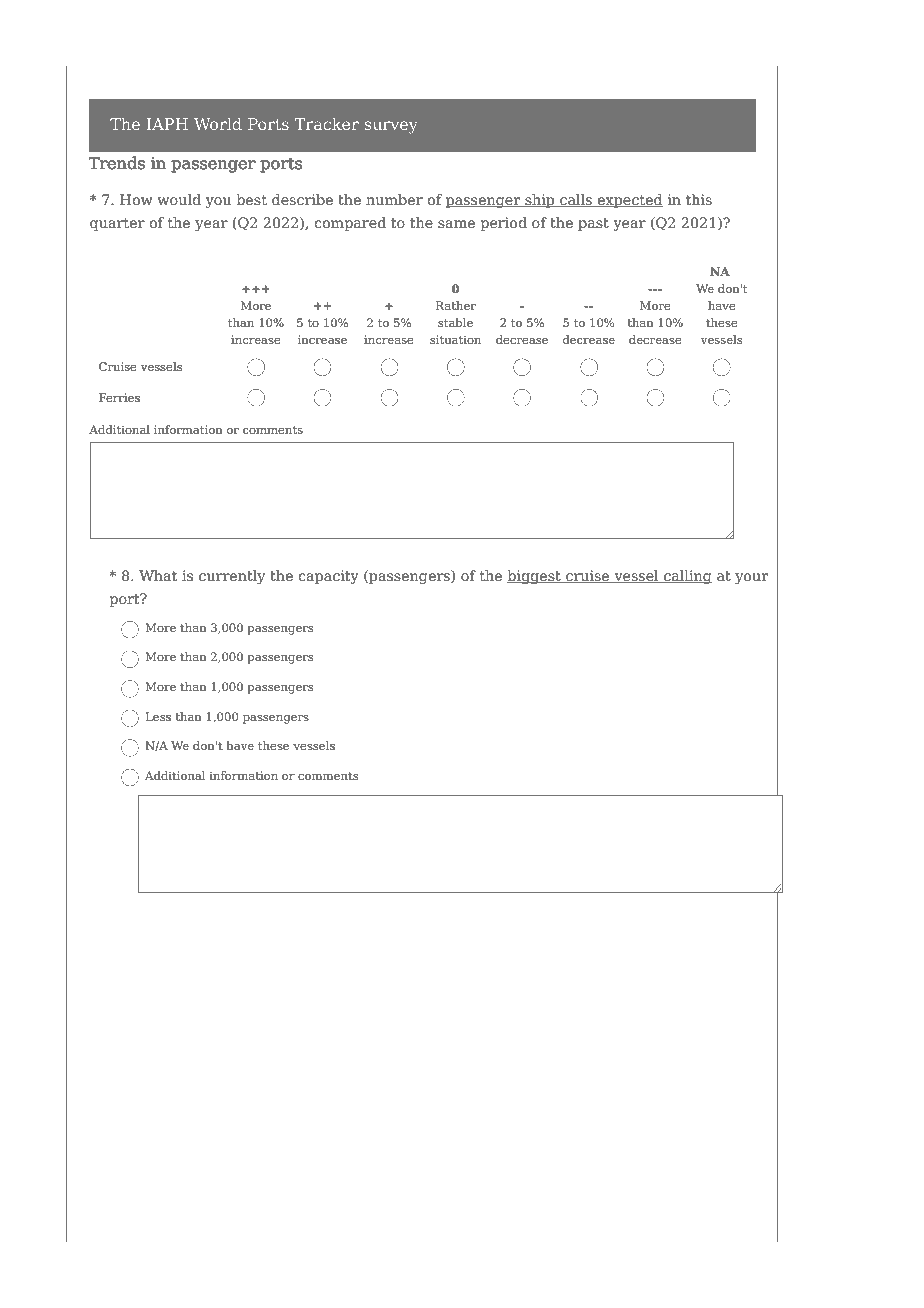  Describe the element at coordinates (391, 127) in the document. I see `survey` at that location.
